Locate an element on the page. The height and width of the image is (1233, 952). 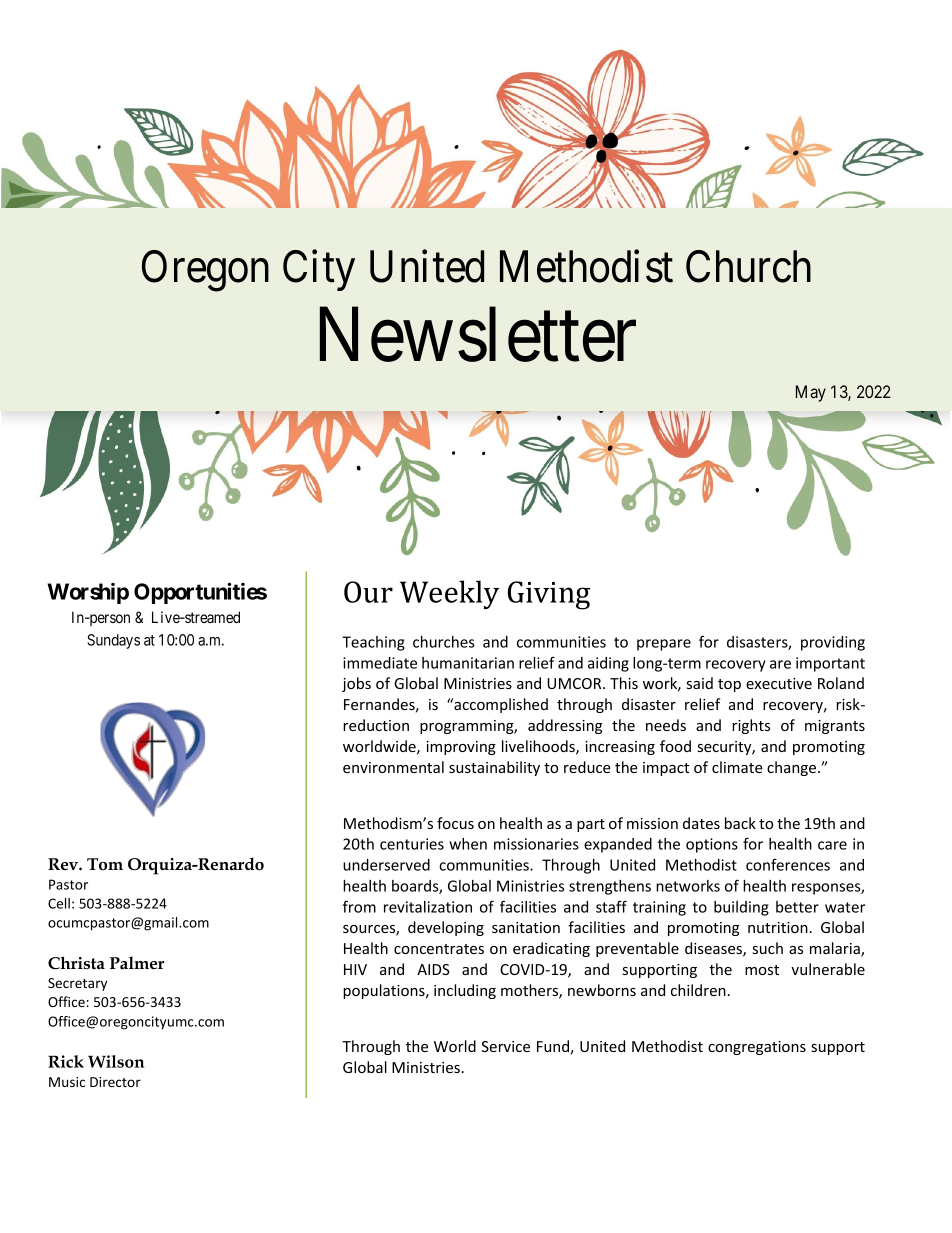
accomplished is located at coordinates (500, 705).
